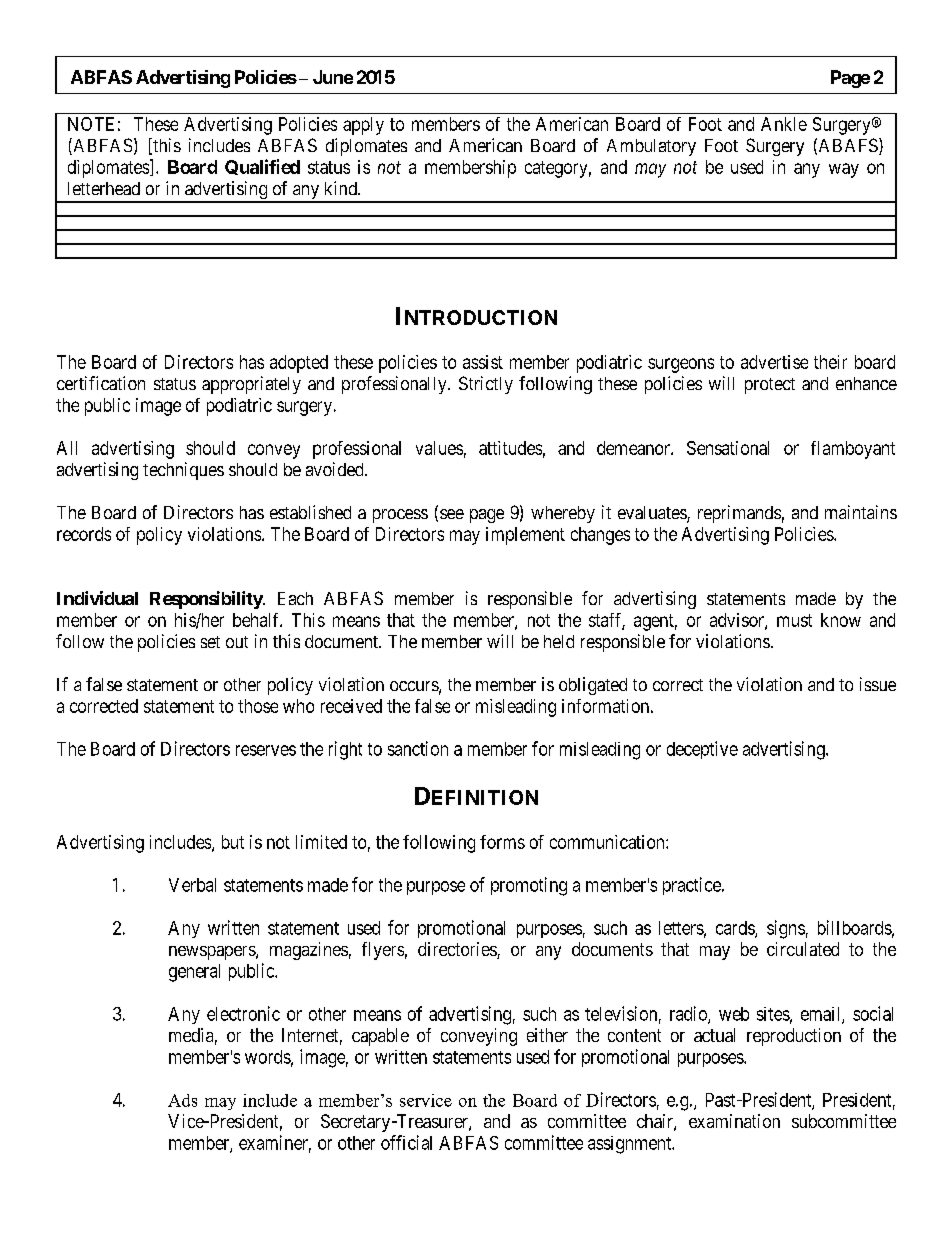  Describe the element at coordinates (502, 842) in the image. I see `forms` at that location.
